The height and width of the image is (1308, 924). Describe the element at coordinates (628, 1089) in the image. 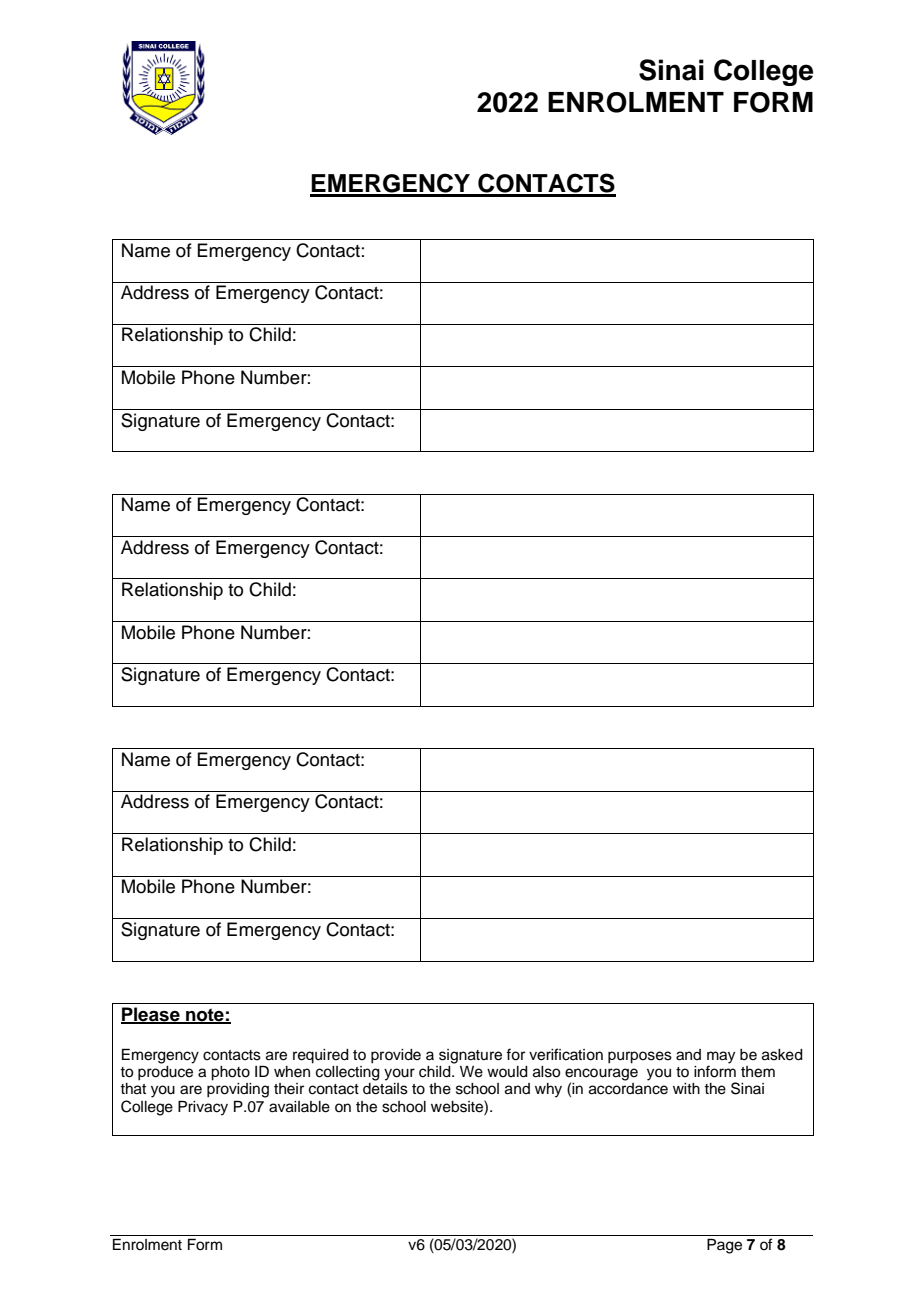

I see `accordance` at that location.
